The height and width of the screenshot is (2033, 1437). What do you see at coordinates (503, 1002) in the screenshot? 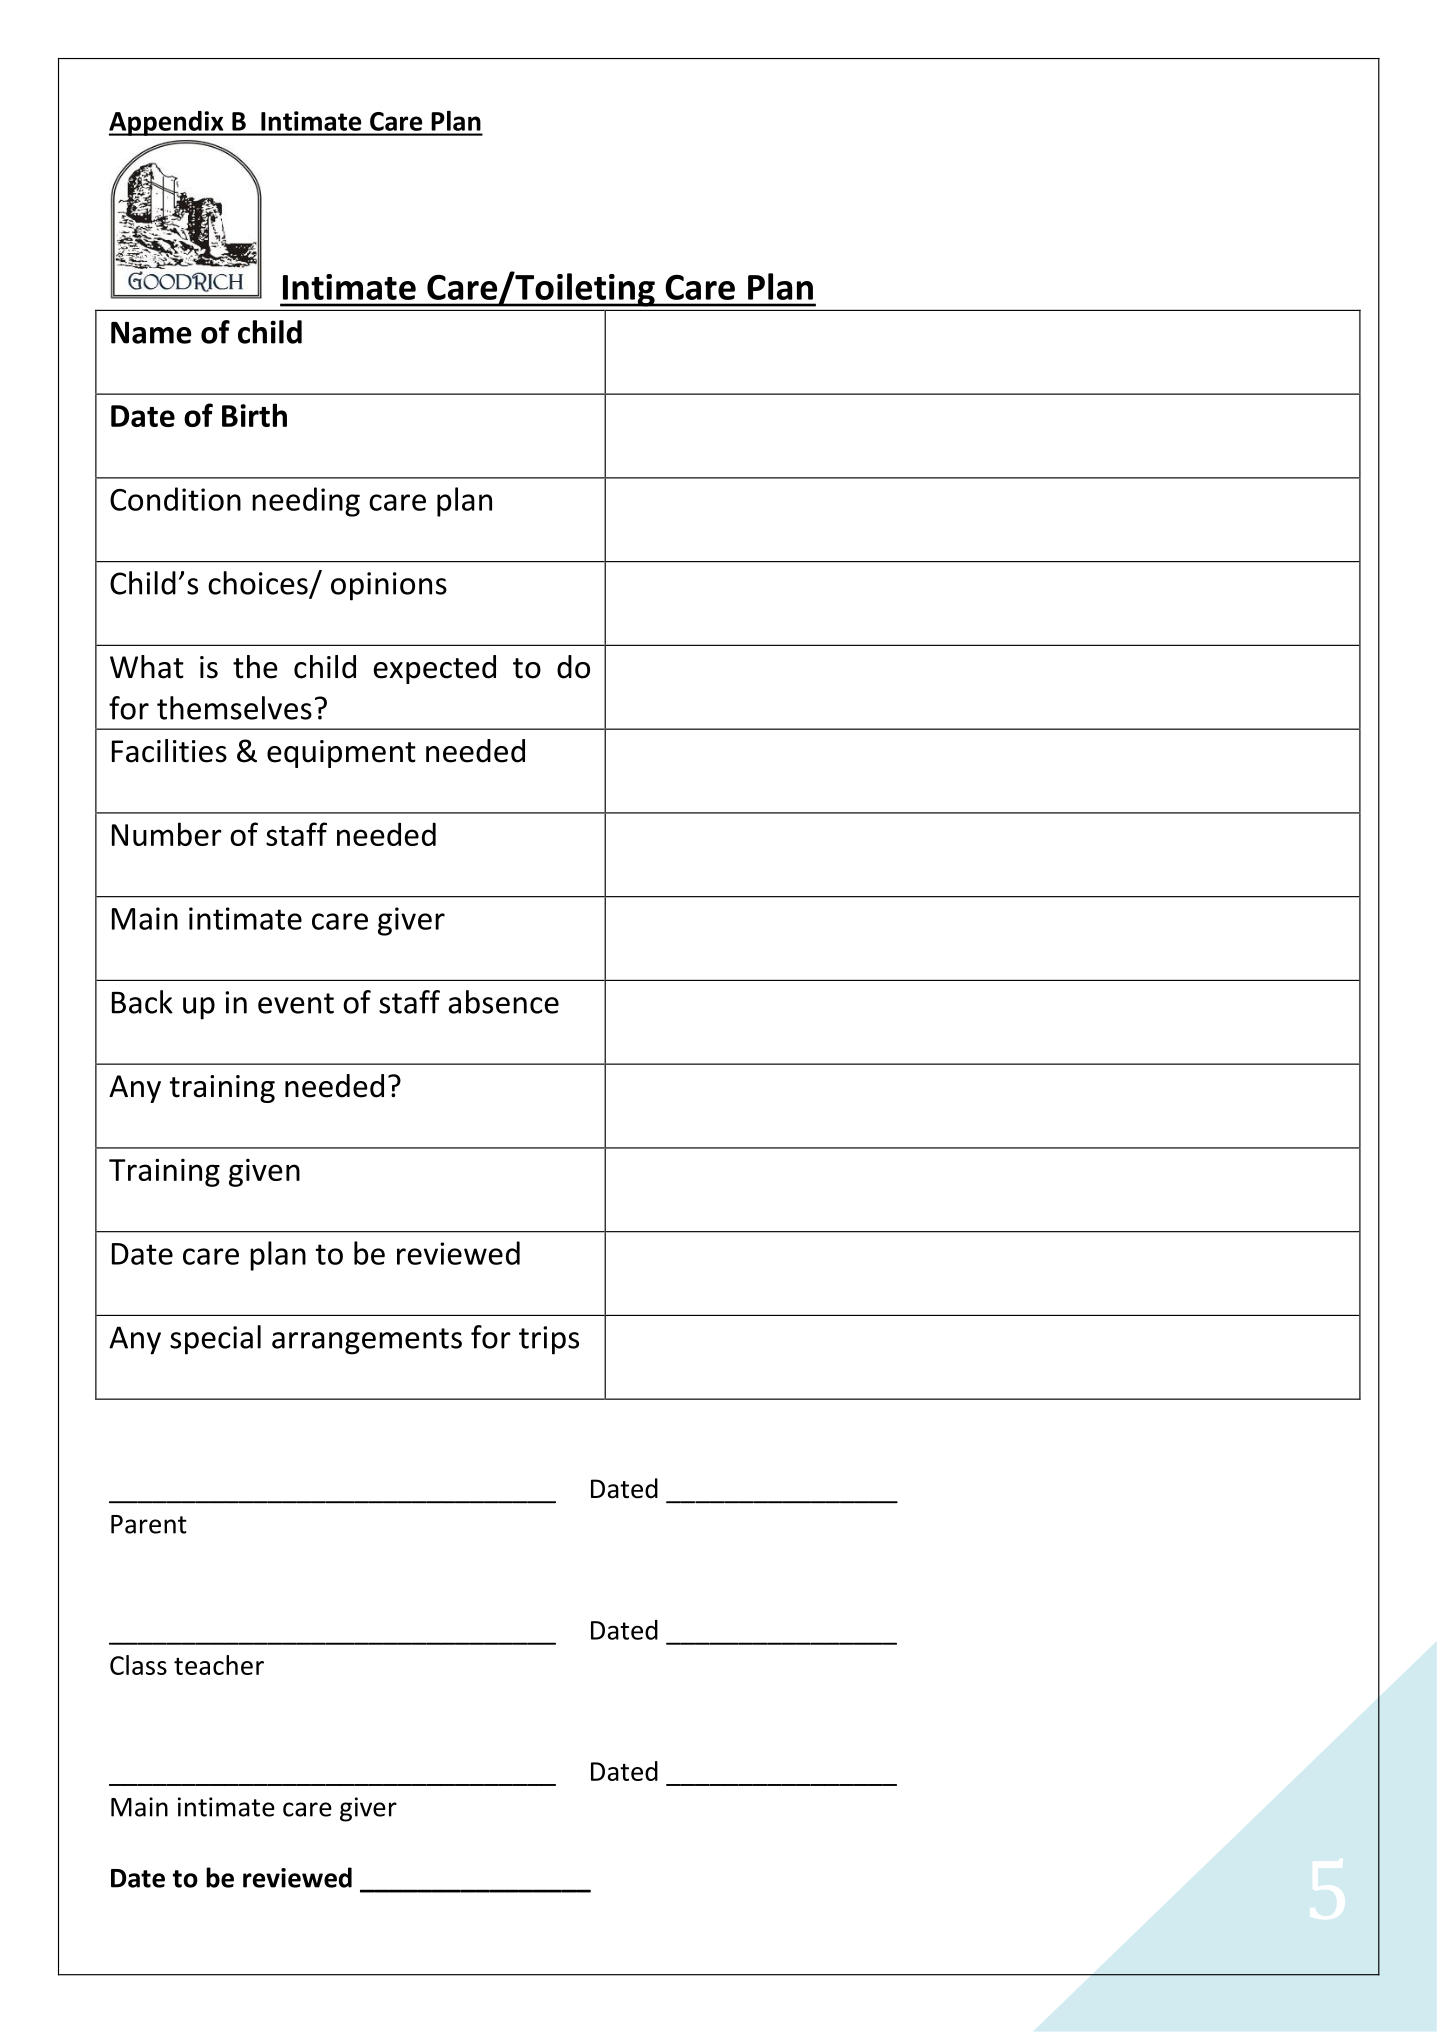
I see `absence` at bounding box center [503, 1002].
